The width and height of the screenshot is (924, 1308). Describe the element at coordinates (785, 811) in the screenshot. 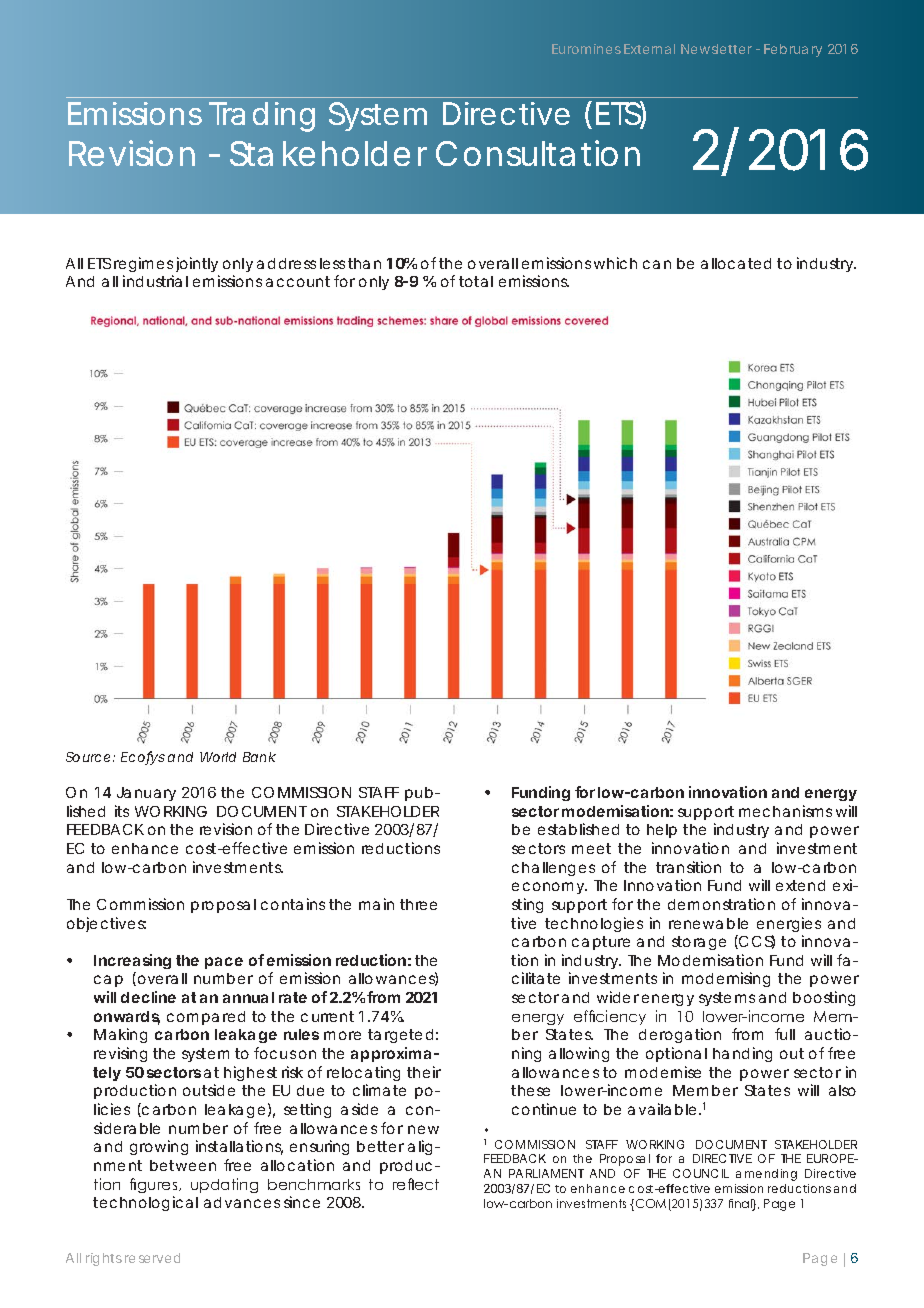

I see `mechanisms` at that location.
